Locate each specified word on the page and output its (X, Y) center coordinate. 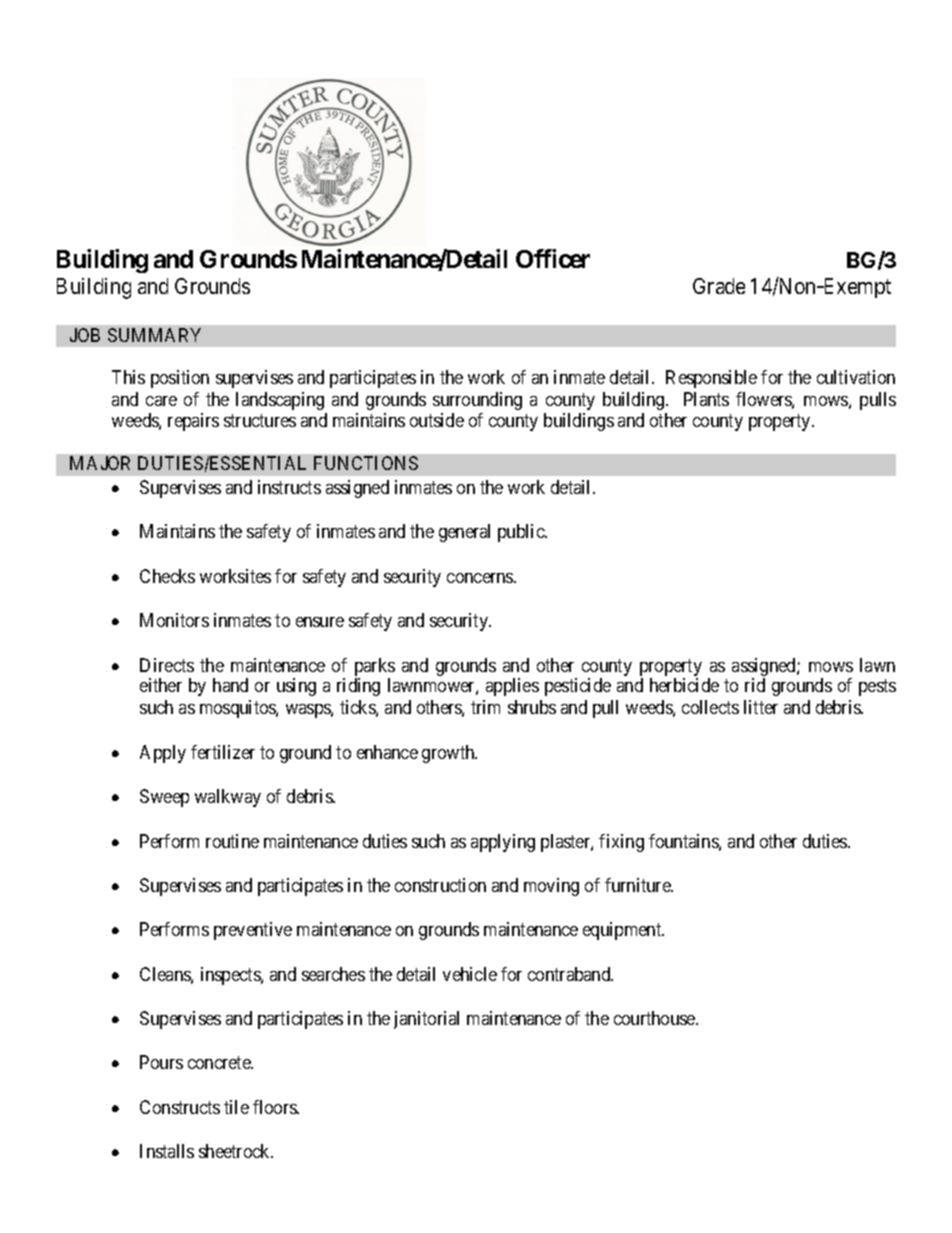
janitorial (426, 1020)
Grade (719, 286)
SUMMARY (154, 335)
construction (440, 885)
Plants (706, 399)
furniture (638, 885)
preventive (253, 931)
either (161, 685)
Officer (553, 258)
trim (485, 707)
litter (761, 707)
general (464, 533)
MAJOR (100, 463)
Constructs (180, 1107)
